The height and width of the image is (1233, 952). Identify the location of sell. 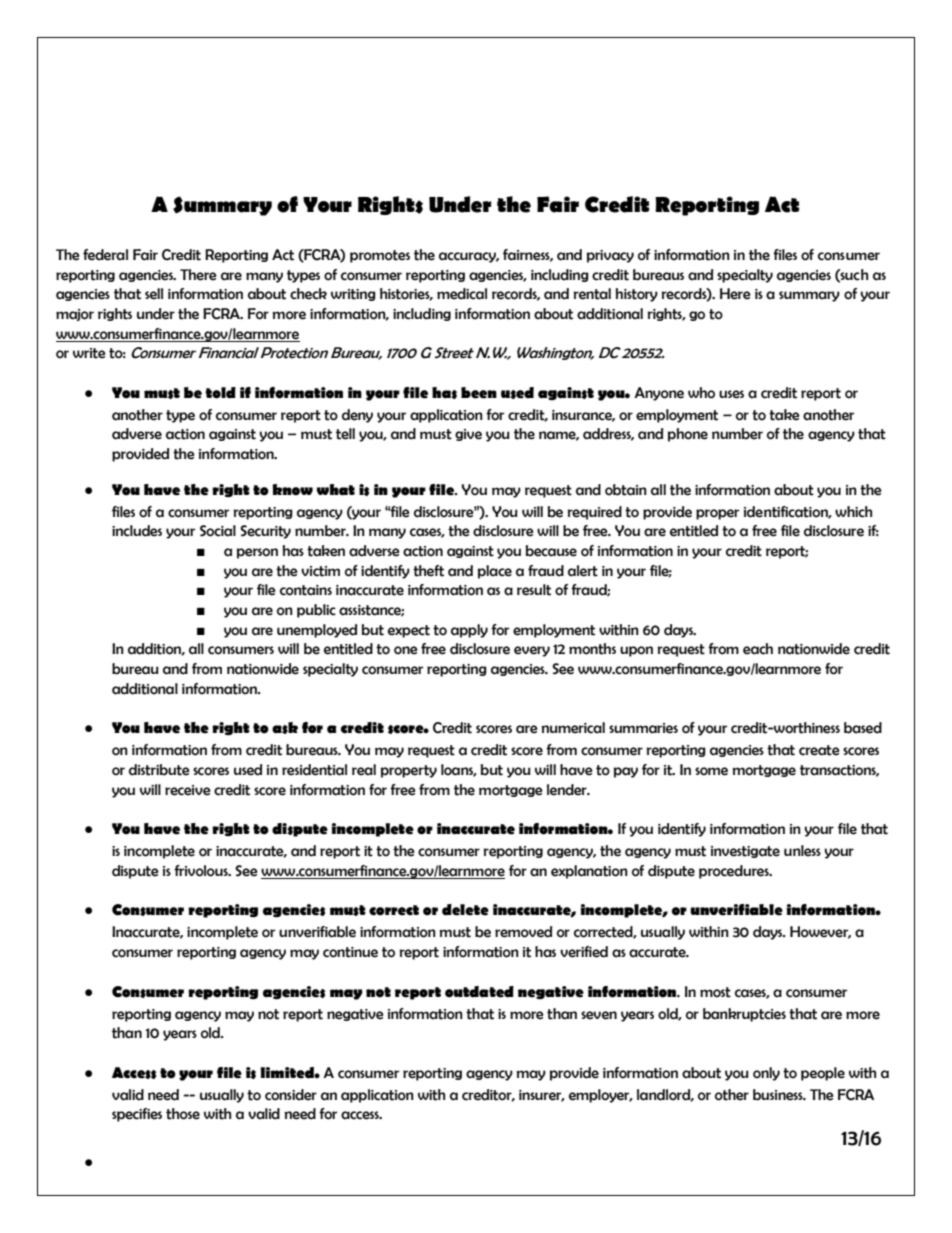
(154, 294).
